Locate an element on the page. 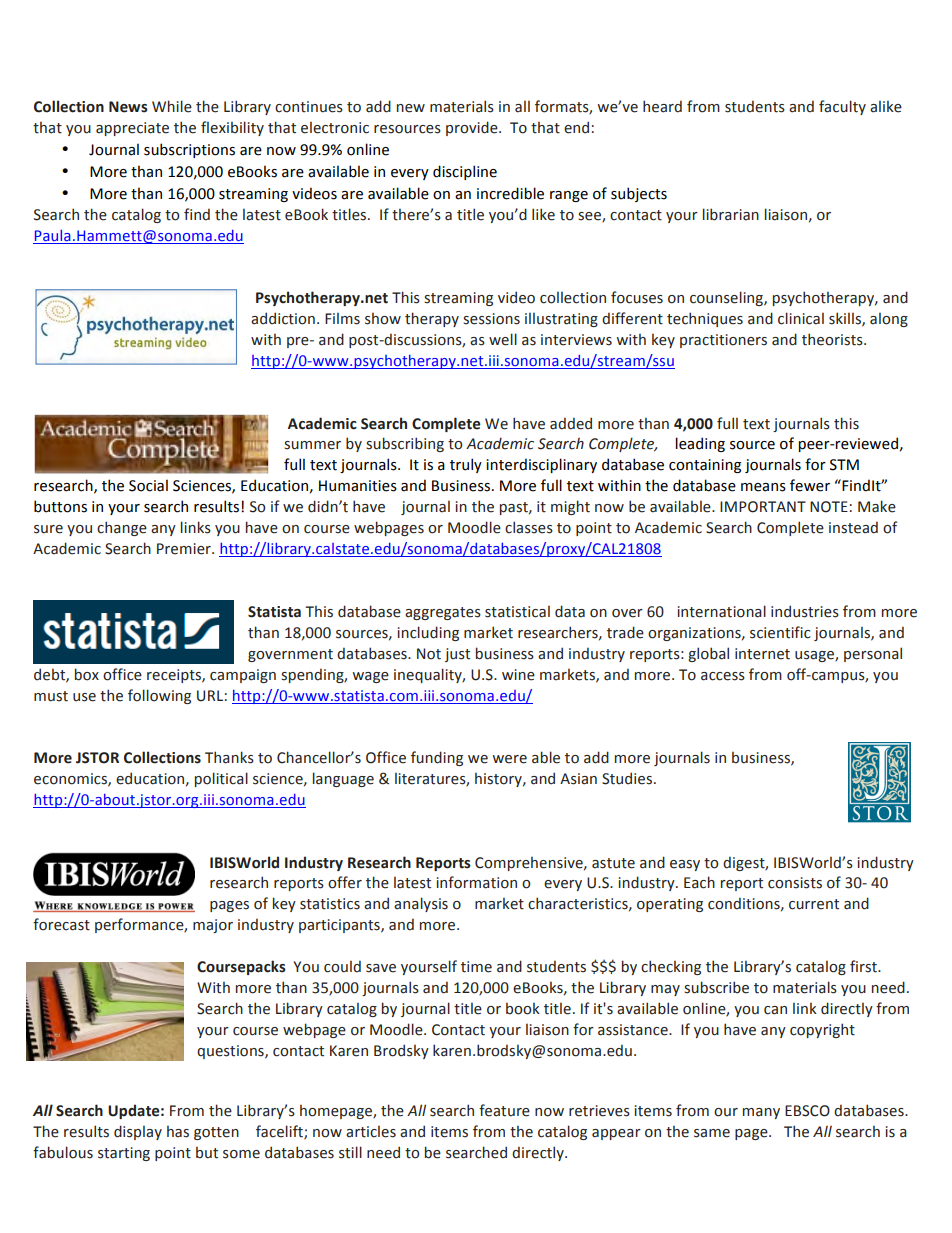 This document has height=1233, width=952. change is located at coordinates (122, 528).
